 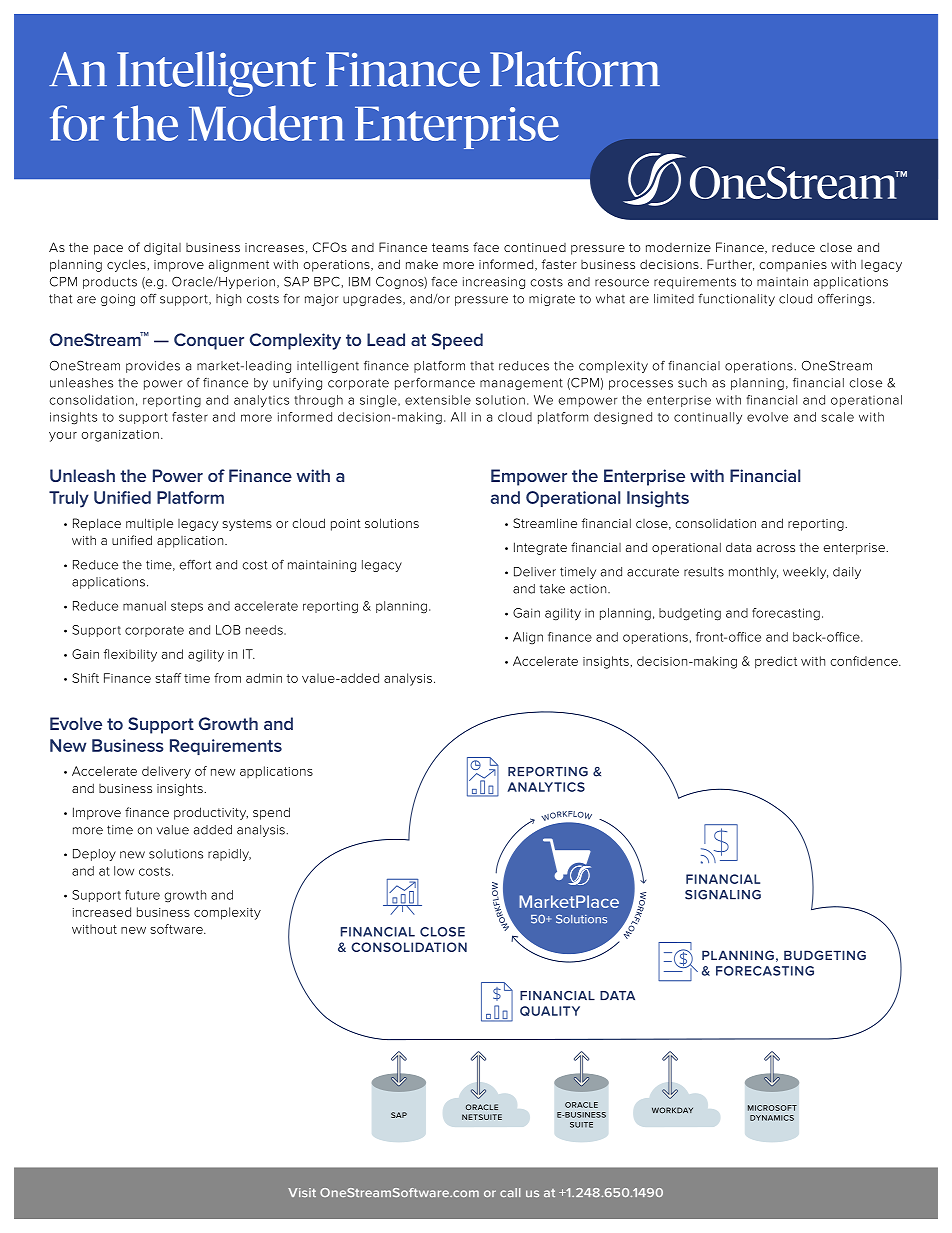 What do you see at coordinates (127, 265) in the screenshot?
I see `cycles` at bounding box center [127, 265].
